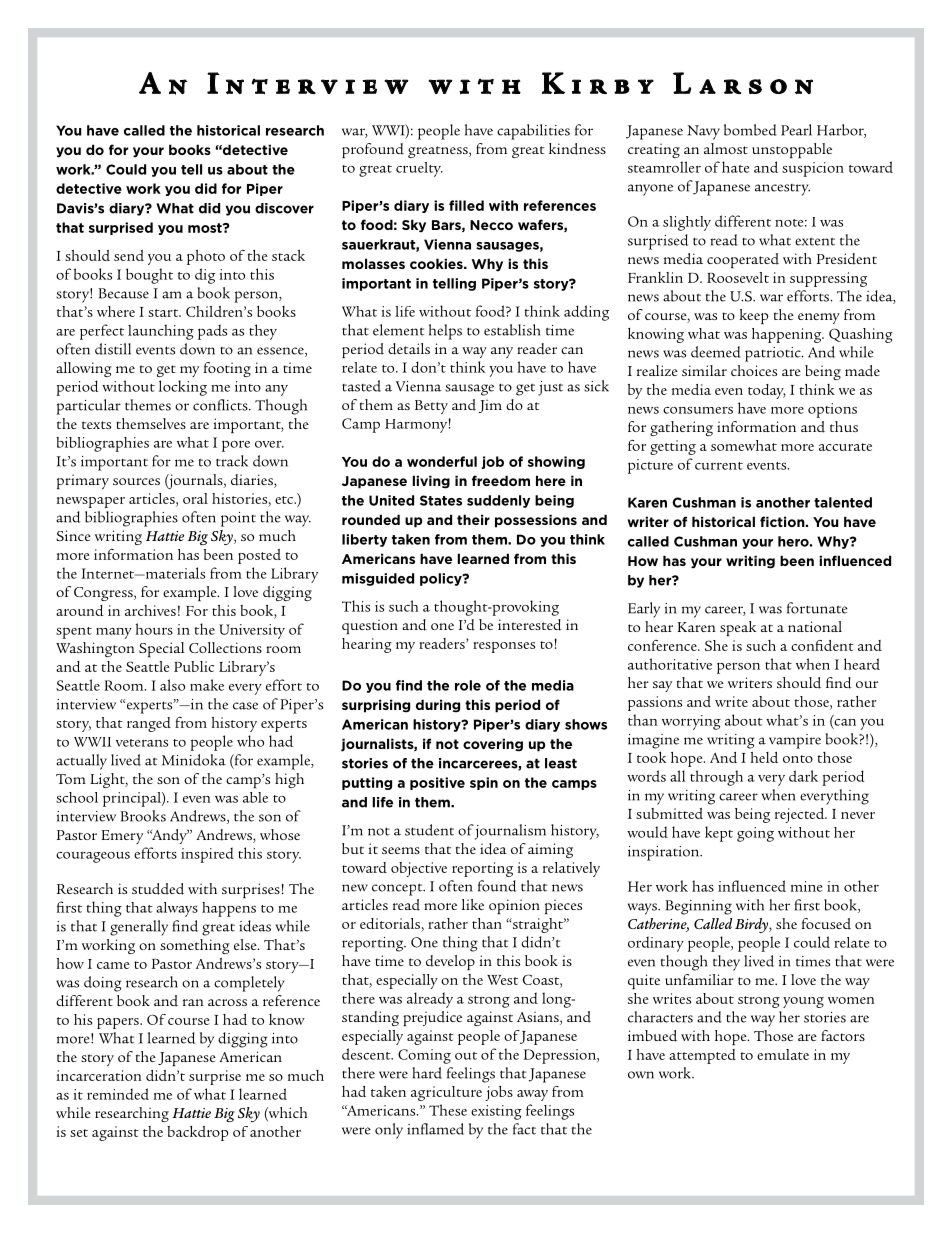  I want to click on Jim, so click(490, 406).
